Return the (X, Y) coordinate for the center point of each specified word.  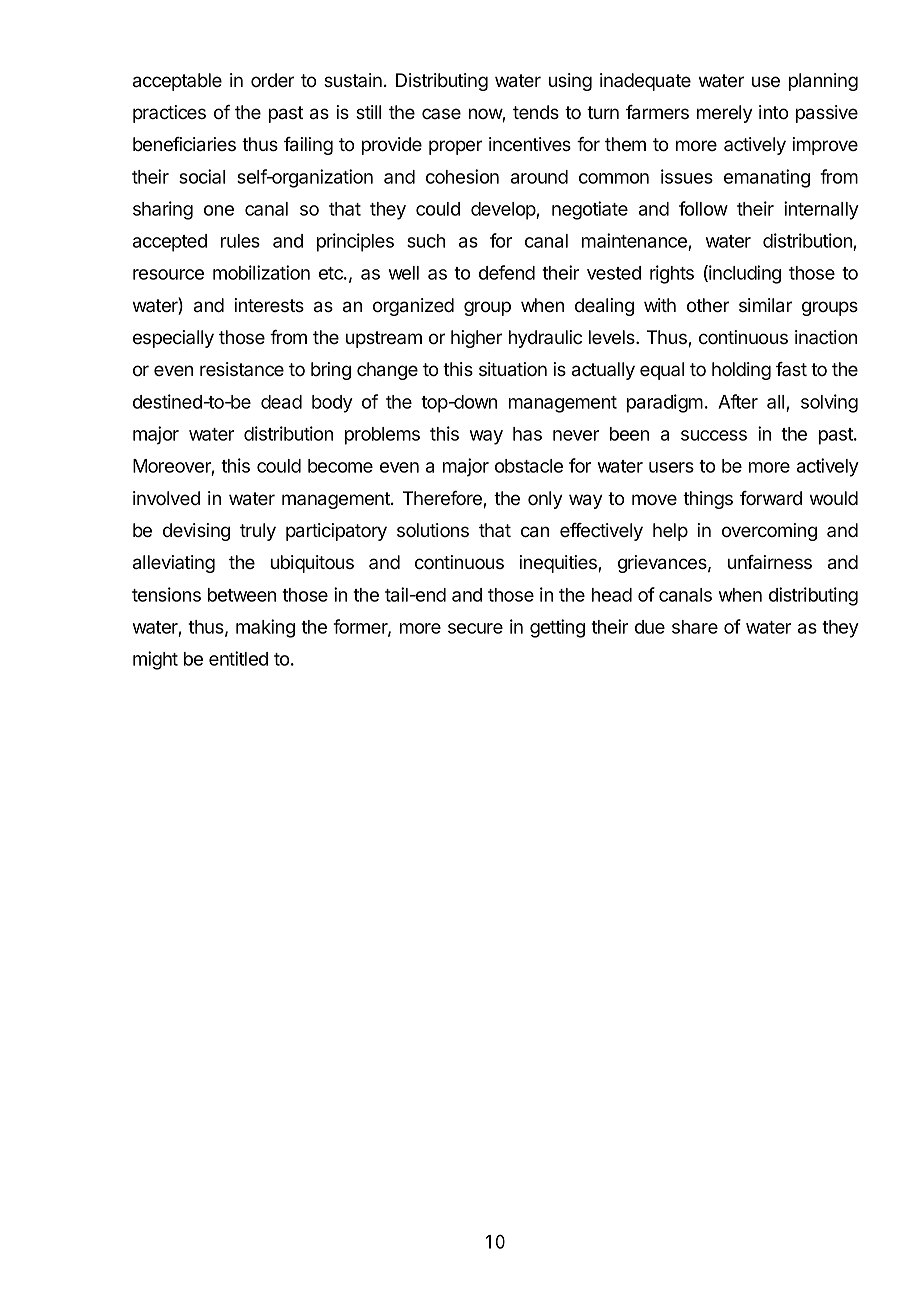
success (714, 435)
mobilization (261, 272)
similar (765, 305)
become (340, 466)
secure (475, 628)
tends (536, 112)
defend (507, 272)
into (773, 112)
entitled (238, 658)
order (272, 80)
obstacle (529, 466)
